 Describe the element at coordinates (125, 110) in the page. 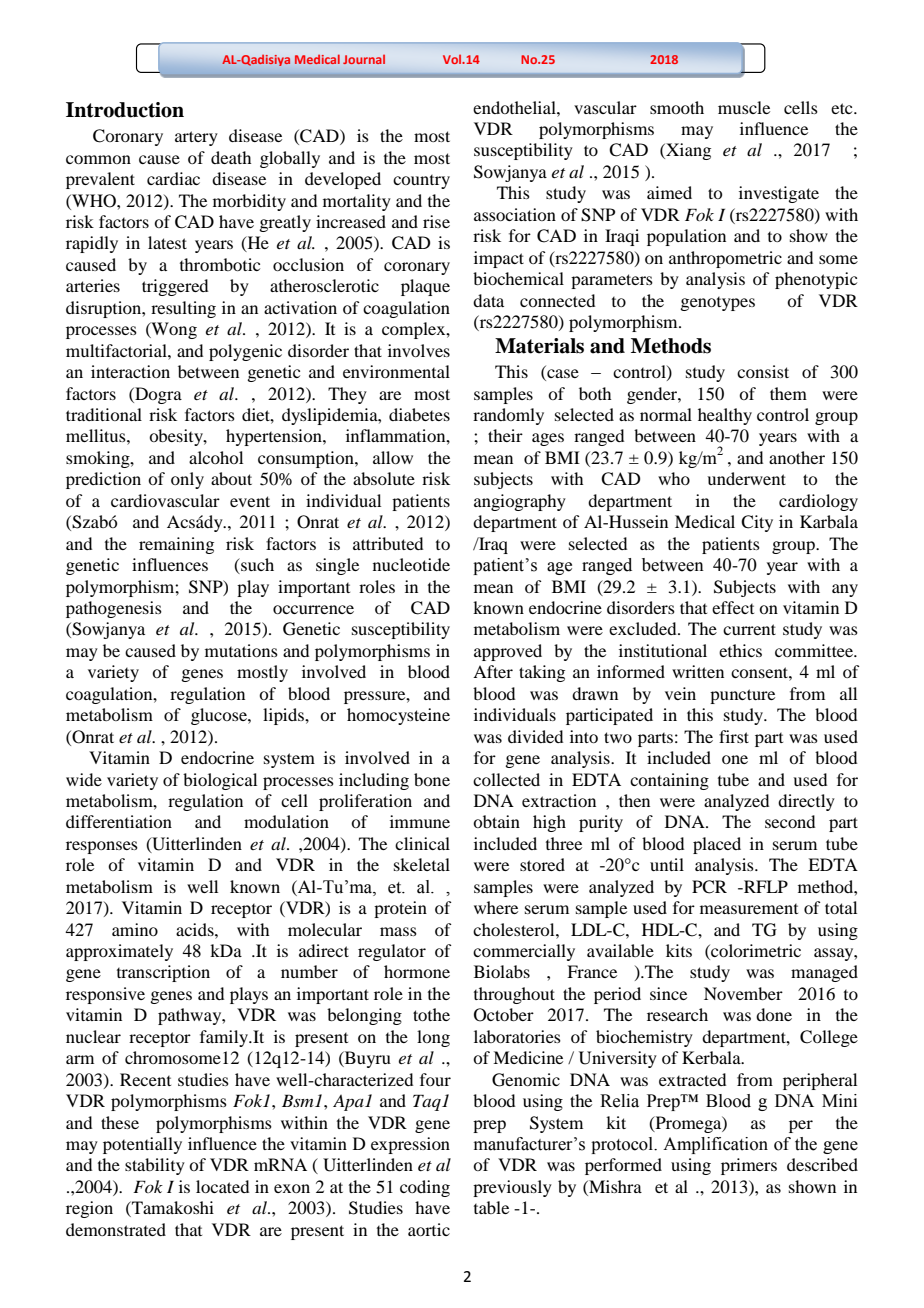

I see `Introduction` at that location.
